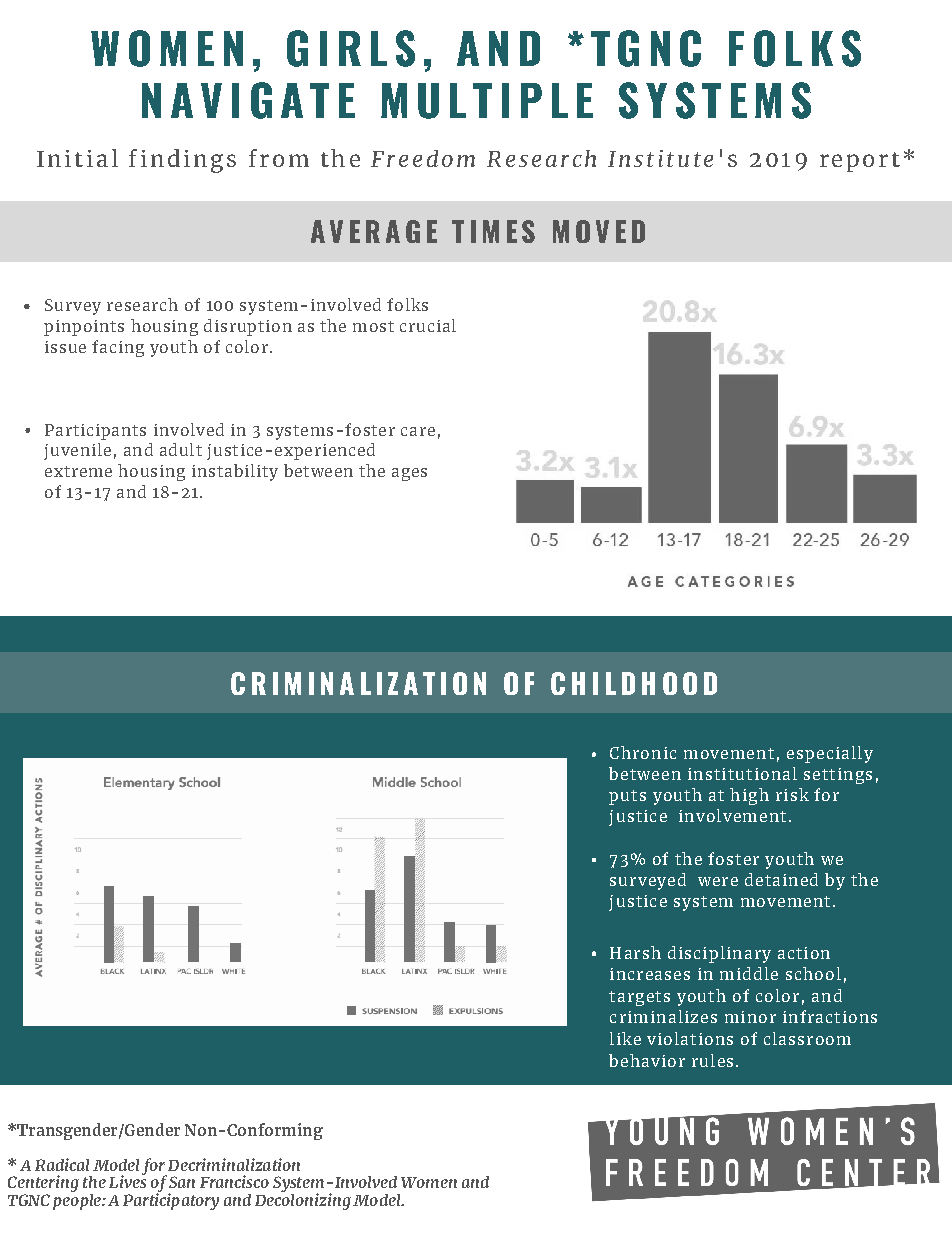 The height and width of the image is (1233, 952). I want to click on pinpoints, so click(84, 328).
